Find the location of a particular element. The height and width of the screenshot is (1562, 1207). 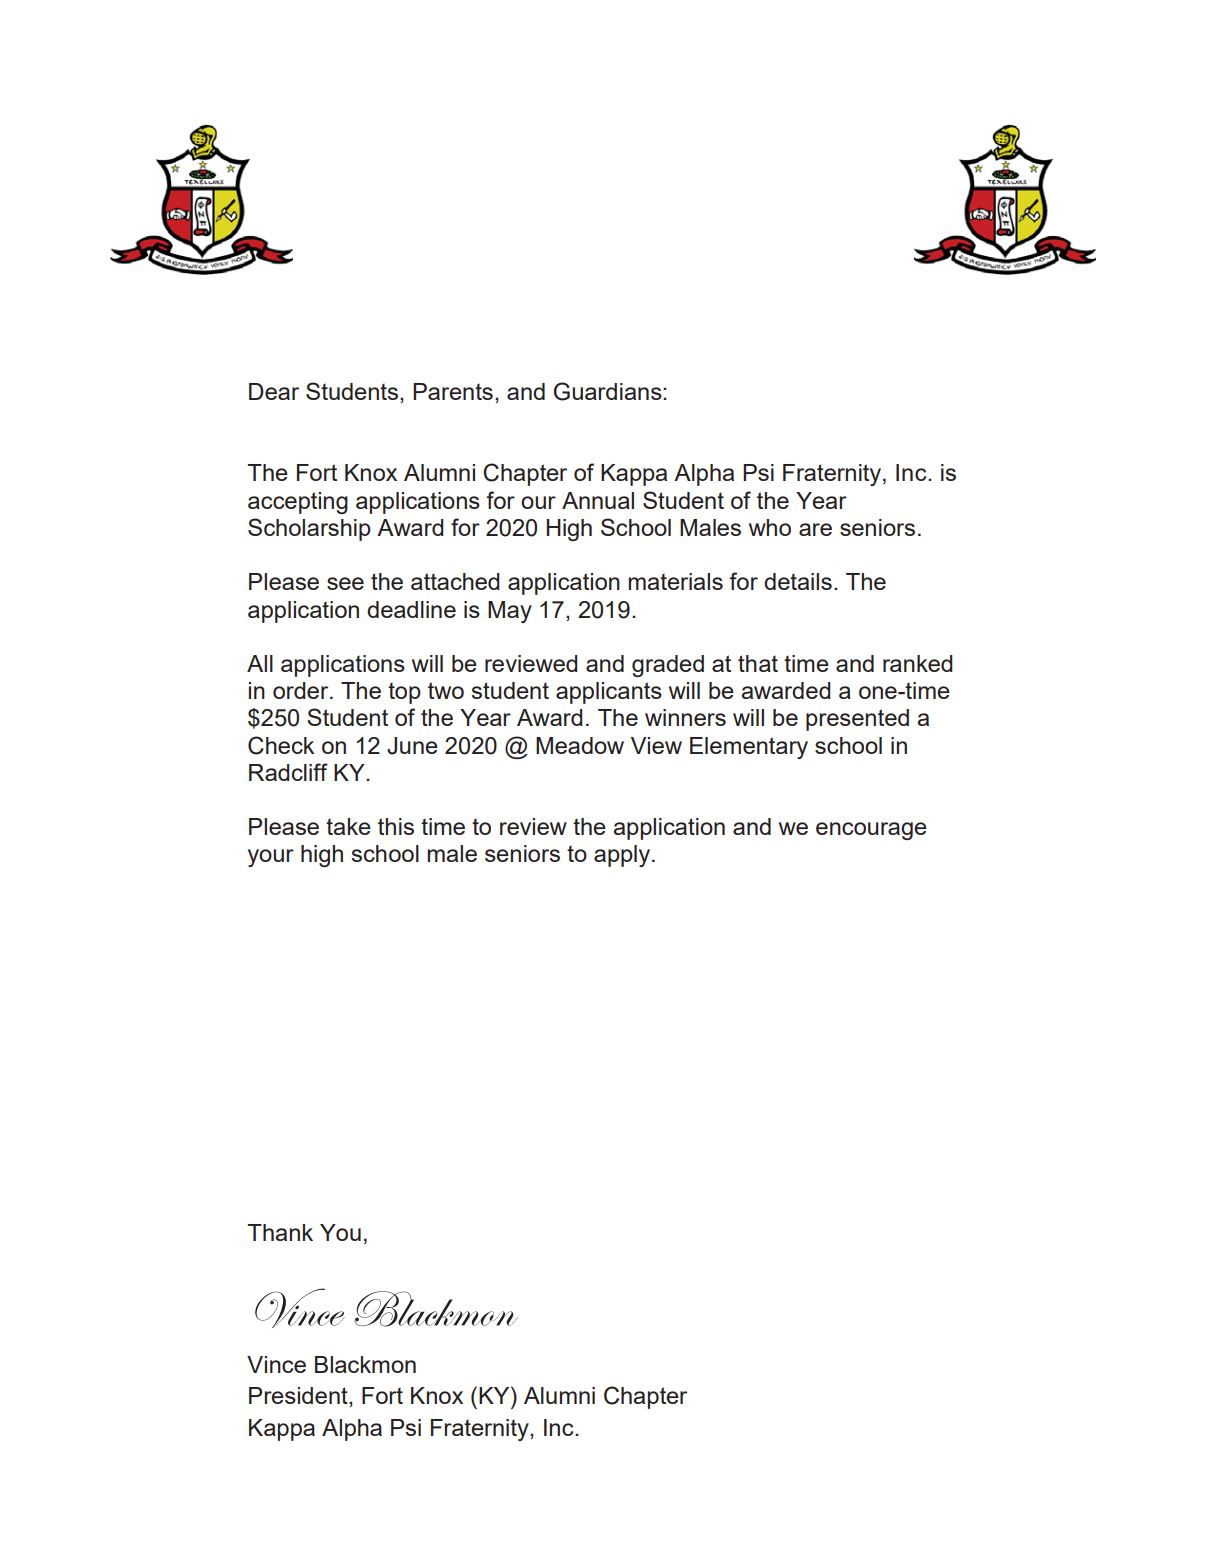

President is located at coordinates (299, 1395).
